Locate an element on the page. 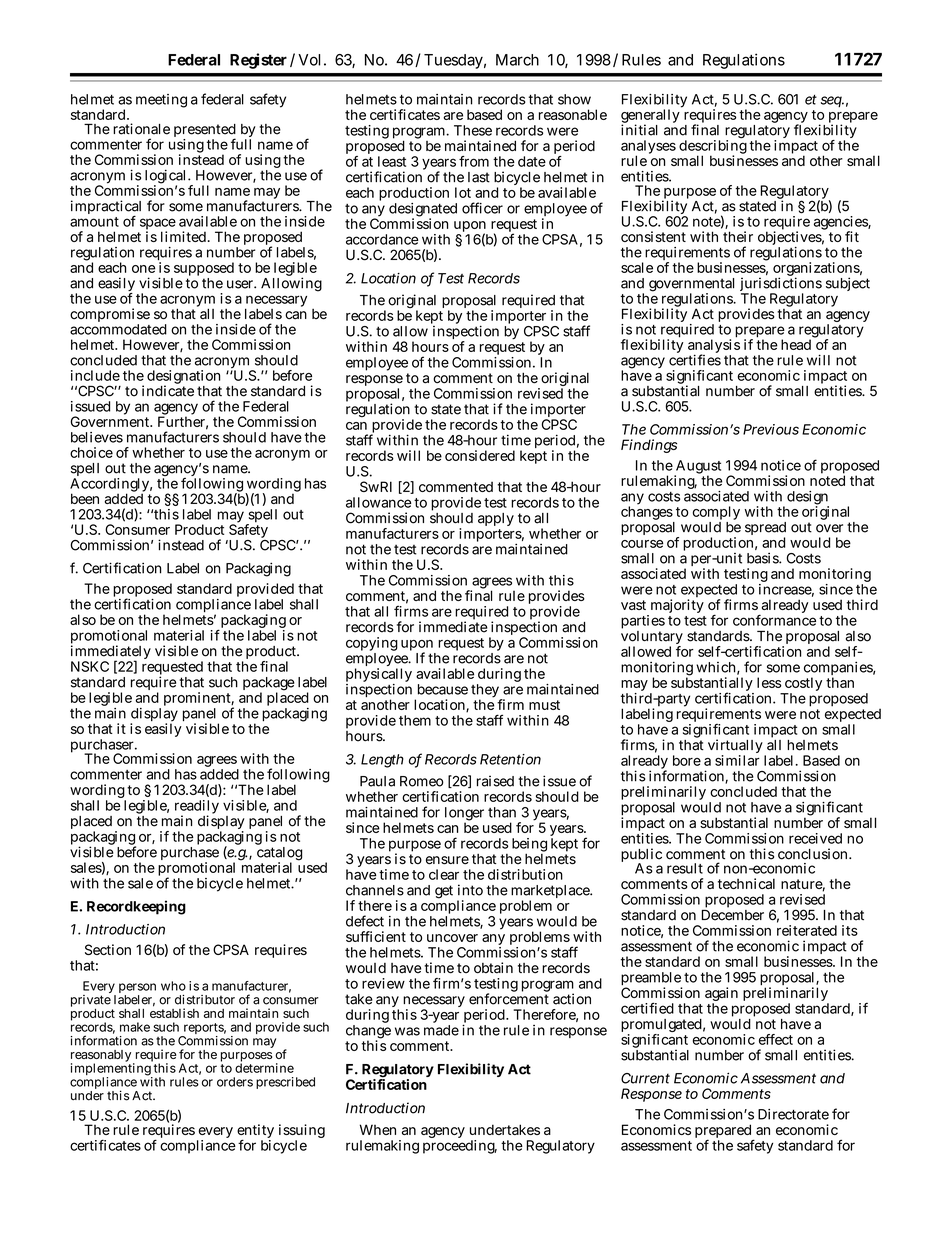 The image size is (952, 1233). Previous is located at coordinates (771, 429).
